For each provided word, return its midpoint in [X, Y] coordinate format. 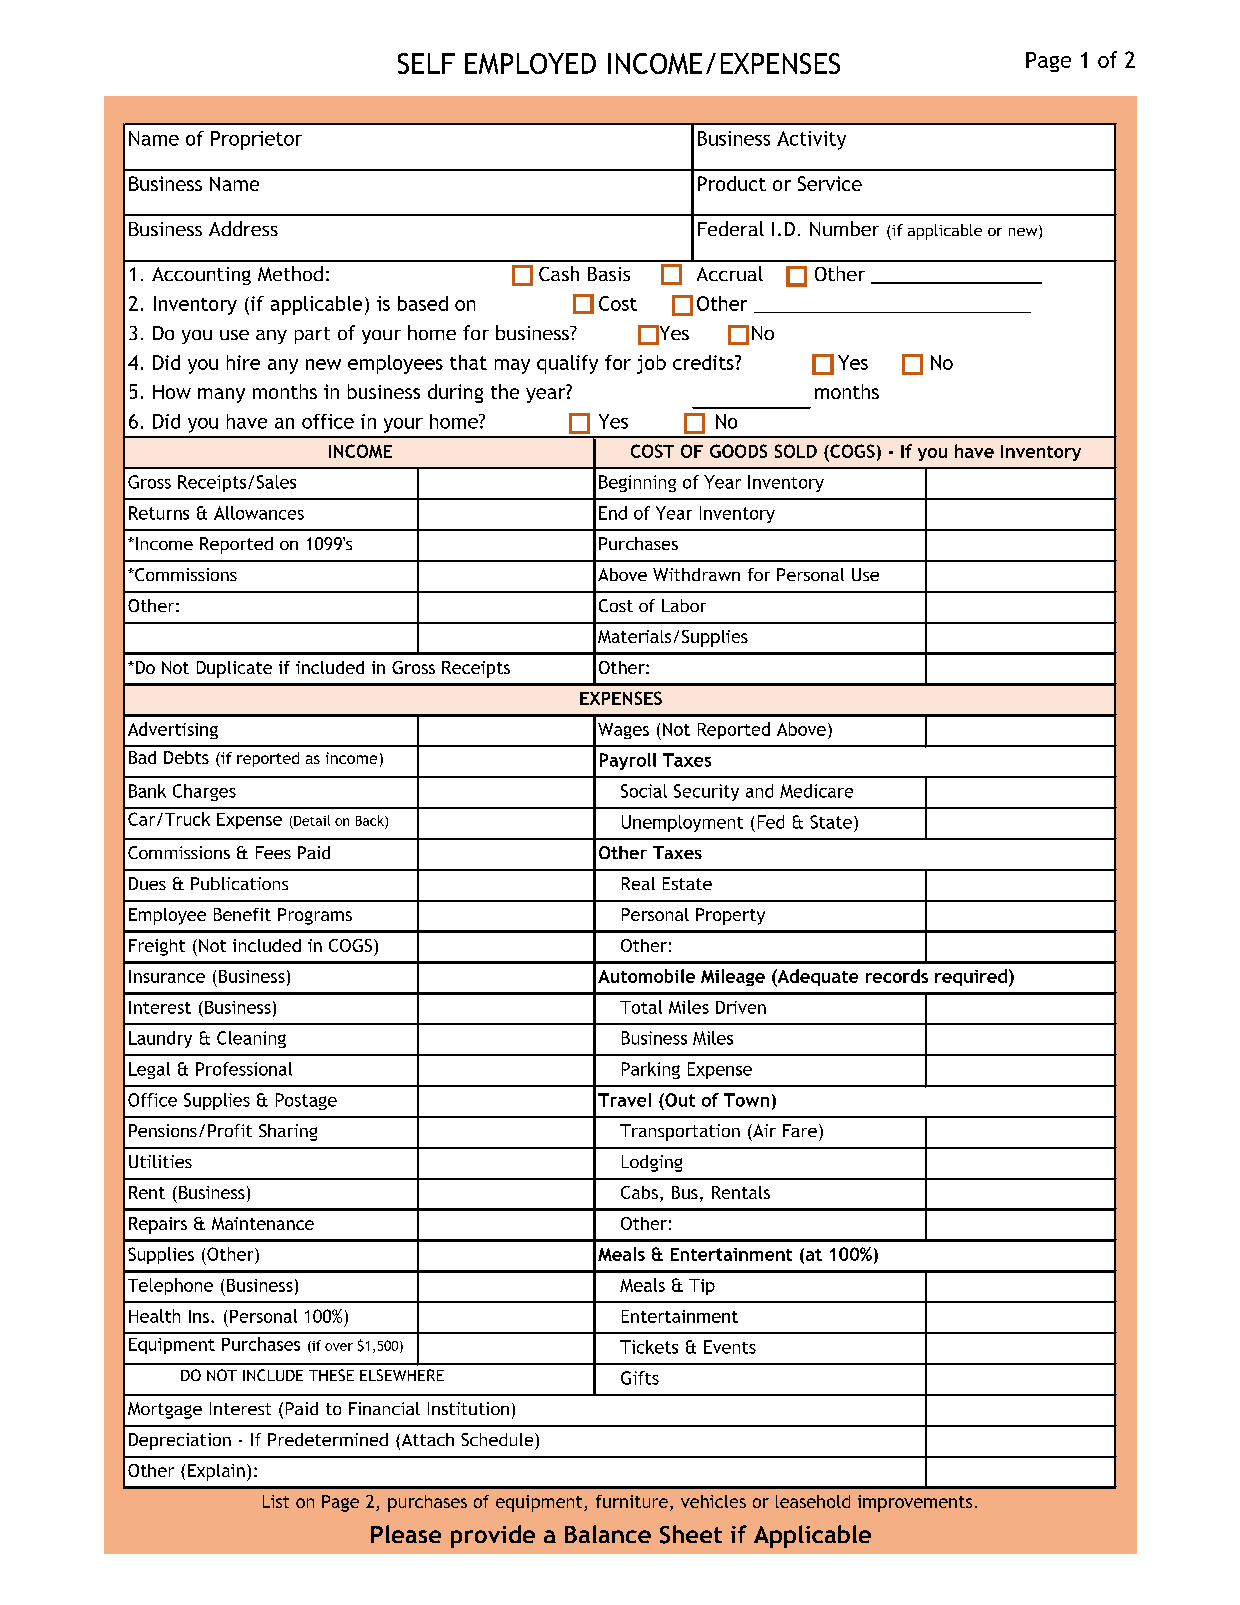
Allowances [259, 513]
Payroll [628, 761]
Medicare [816, 791]
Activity [811, 140]
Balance [608, 1534]
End [613, 513]
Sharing [288, 1132]
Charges [204, 792]
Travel [624, 1100]
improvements [915, 1503]
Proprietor [256, 140]
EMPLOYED [530, 63]
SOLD [796, 451]
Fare [800, 1130]
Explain [216, 1472]
